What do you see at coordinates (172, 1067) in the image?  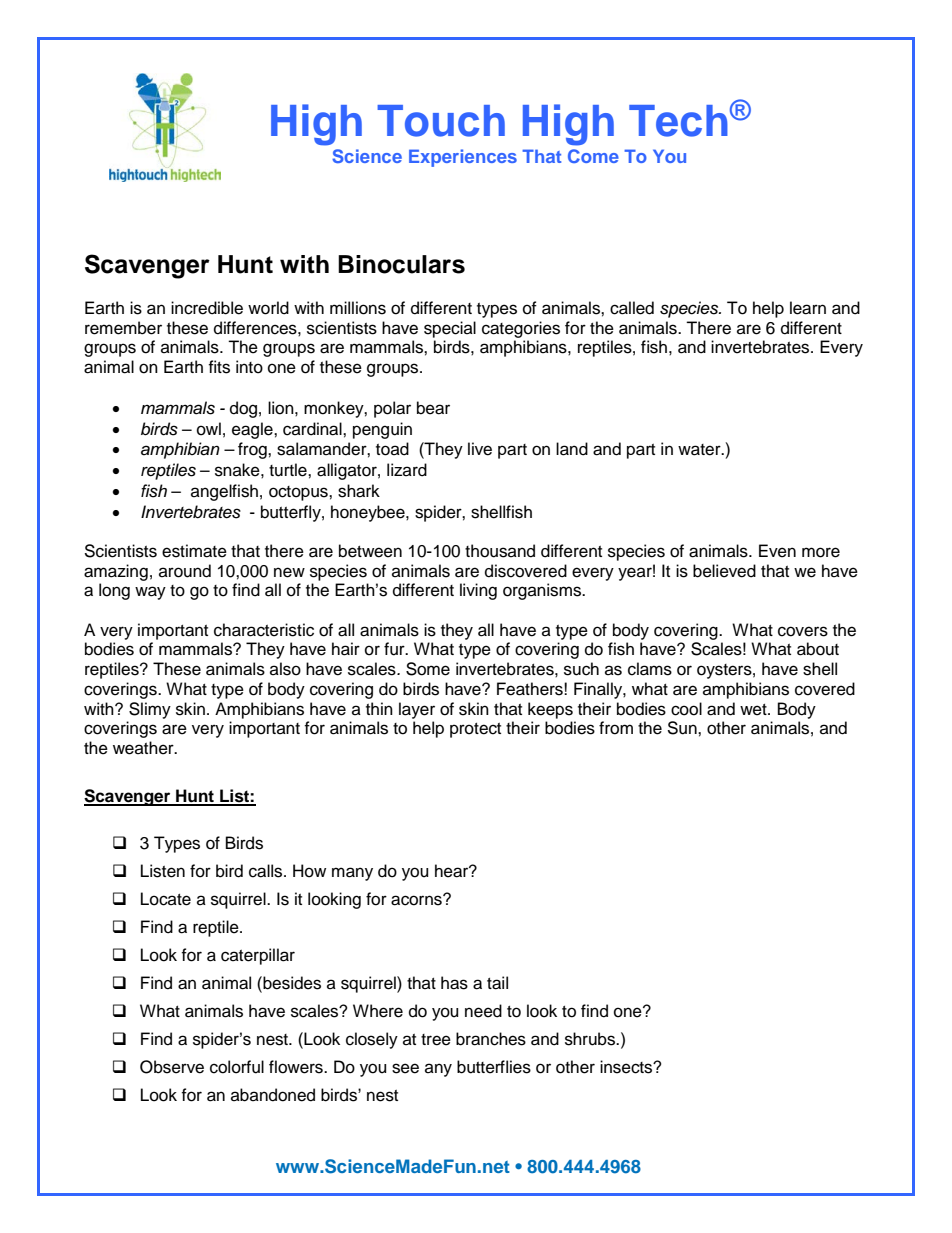 I see `Observe` at bounding box center [172, 1067].
